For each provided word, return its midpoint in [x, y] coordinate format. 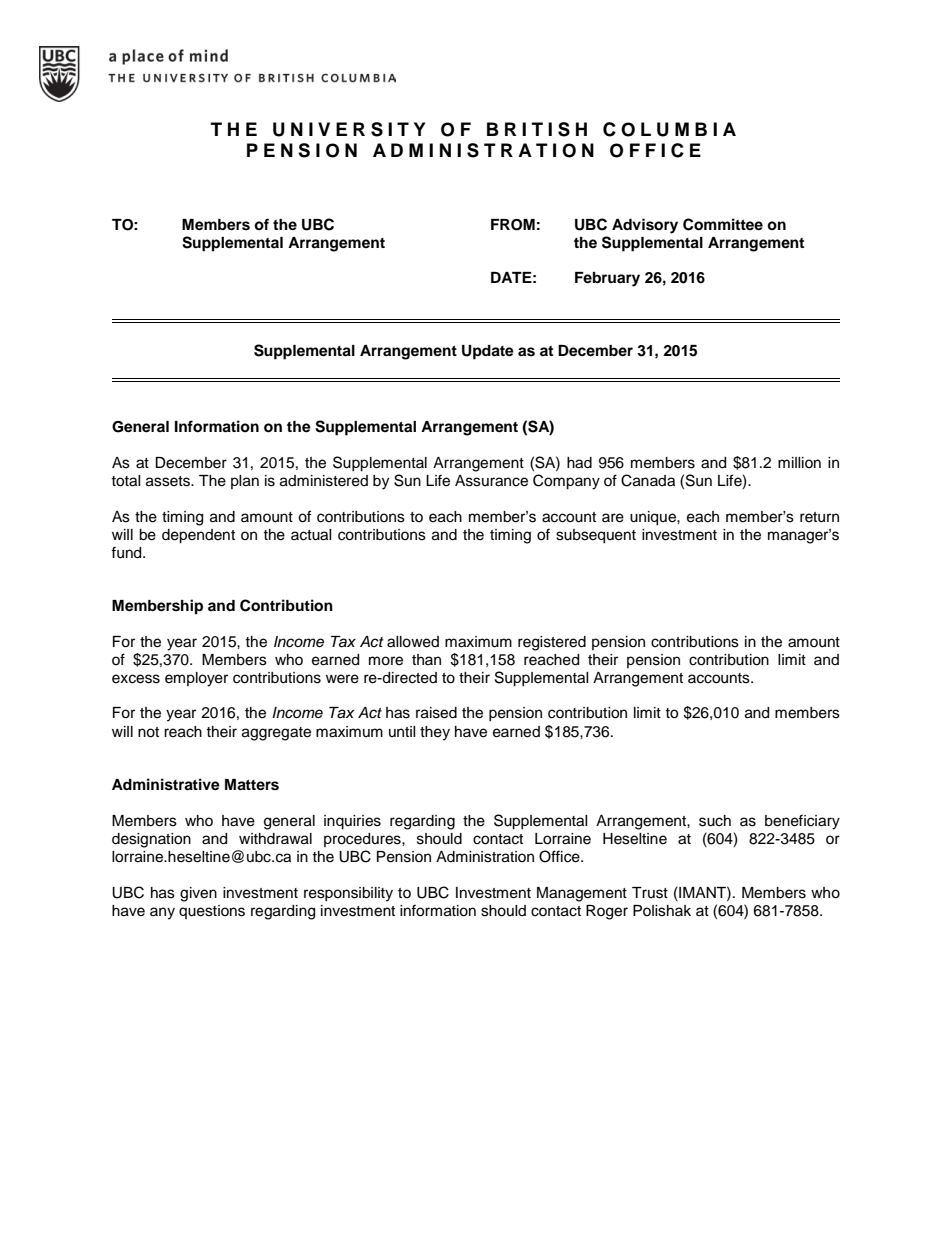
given [198, 894]
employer [196, 679]
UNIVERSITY [349, 129]
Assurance [491, 481]
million [799, 462]
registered [552, 643]
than [426, 659]
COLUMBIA [669, 129]
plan [245, 482]
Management [582, 894]
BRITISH [537, 129]
